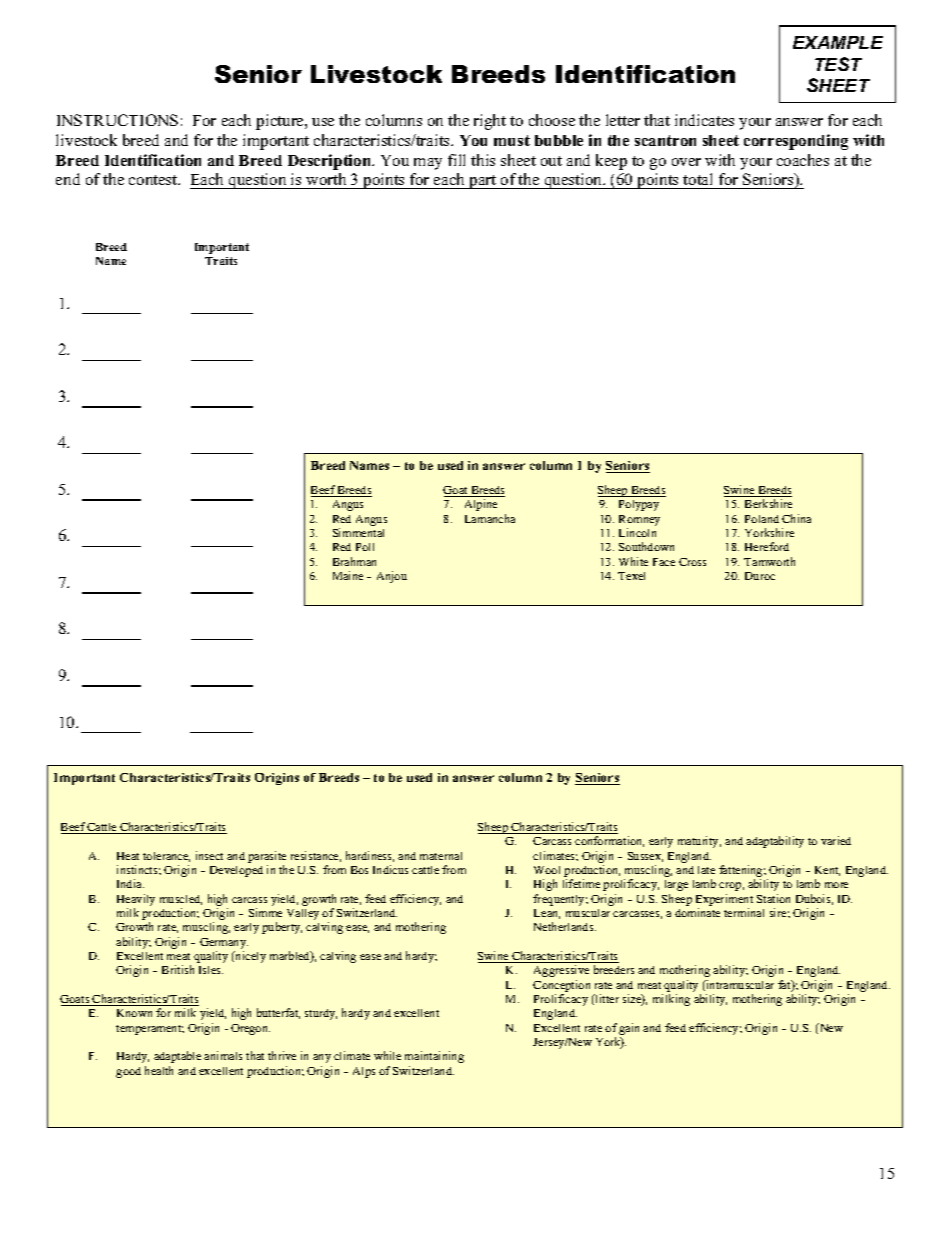 The height and width of the screenshot is (1233, 952). What do you see at coordinates (441, 856) in the screenshot?
I see `maternal` at bounding box center [441, 856].
